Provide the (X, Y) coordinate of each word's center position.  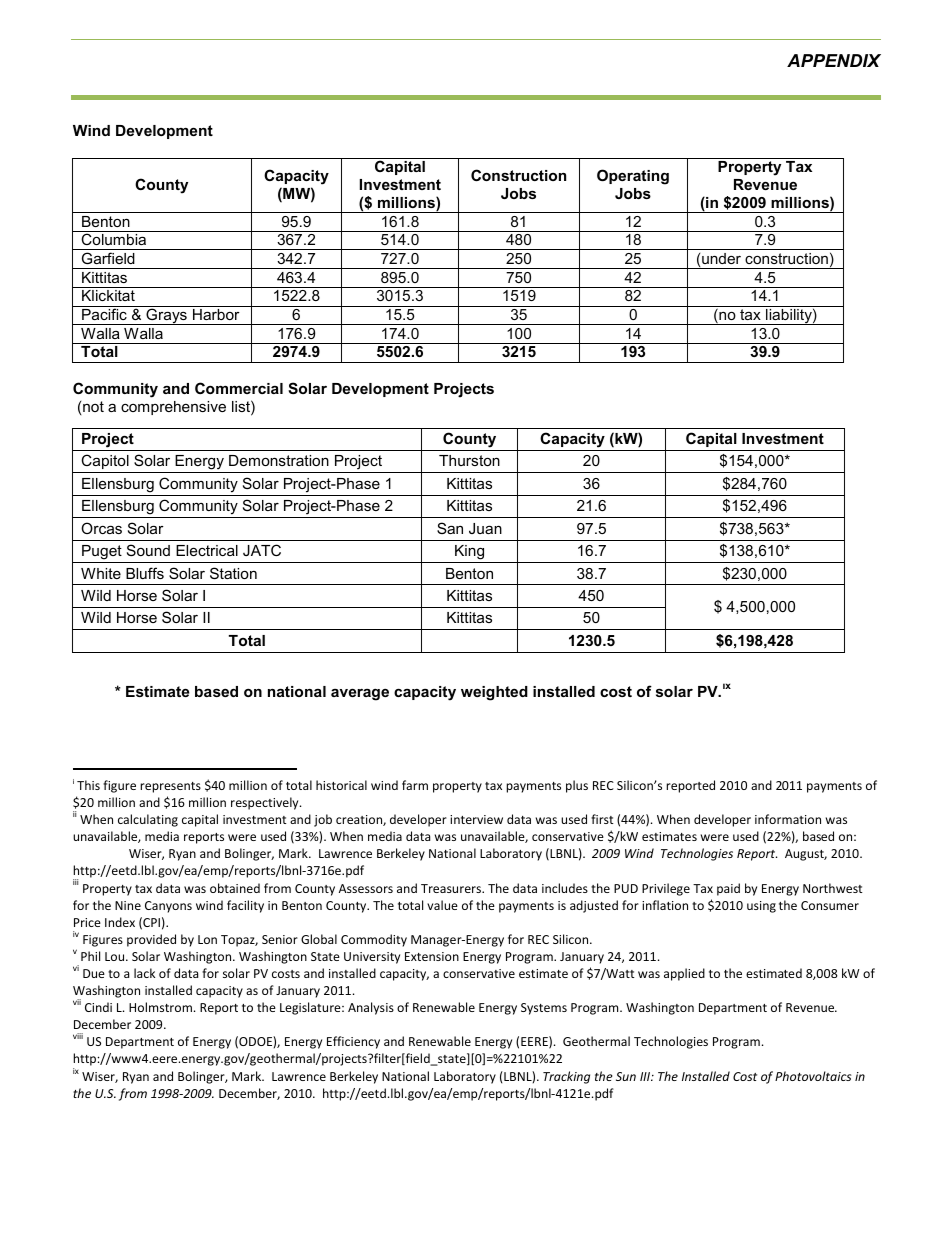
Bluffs (145, 573)
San (450, 528)
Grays (166, 316)
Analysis (371, 1008)
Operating (633, 177)
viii (78, 1036)
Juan (485, 528)
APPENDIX (834, 60)
